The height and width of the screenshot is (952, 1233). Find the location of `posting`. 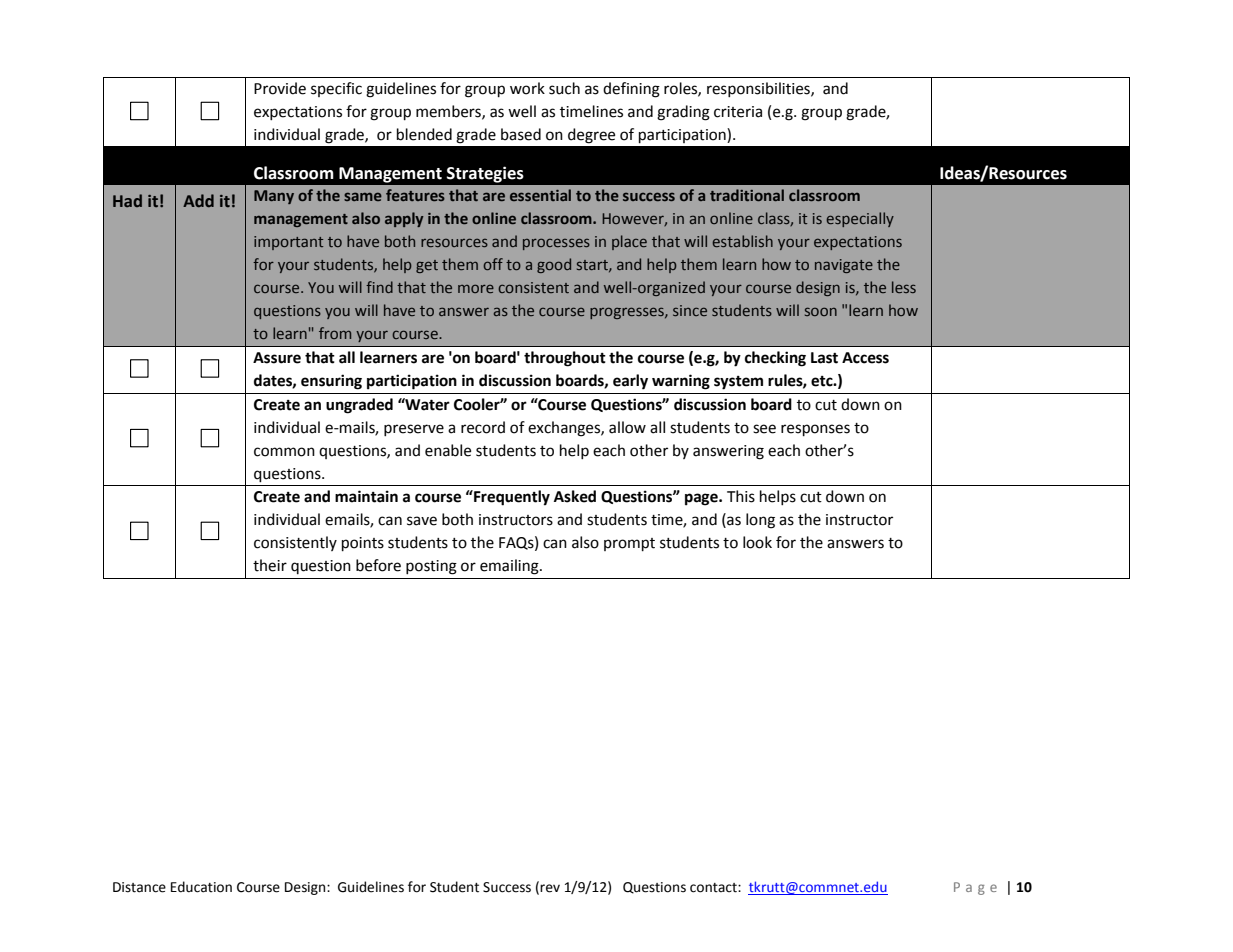

posting is located at coordinates (431, 567).
